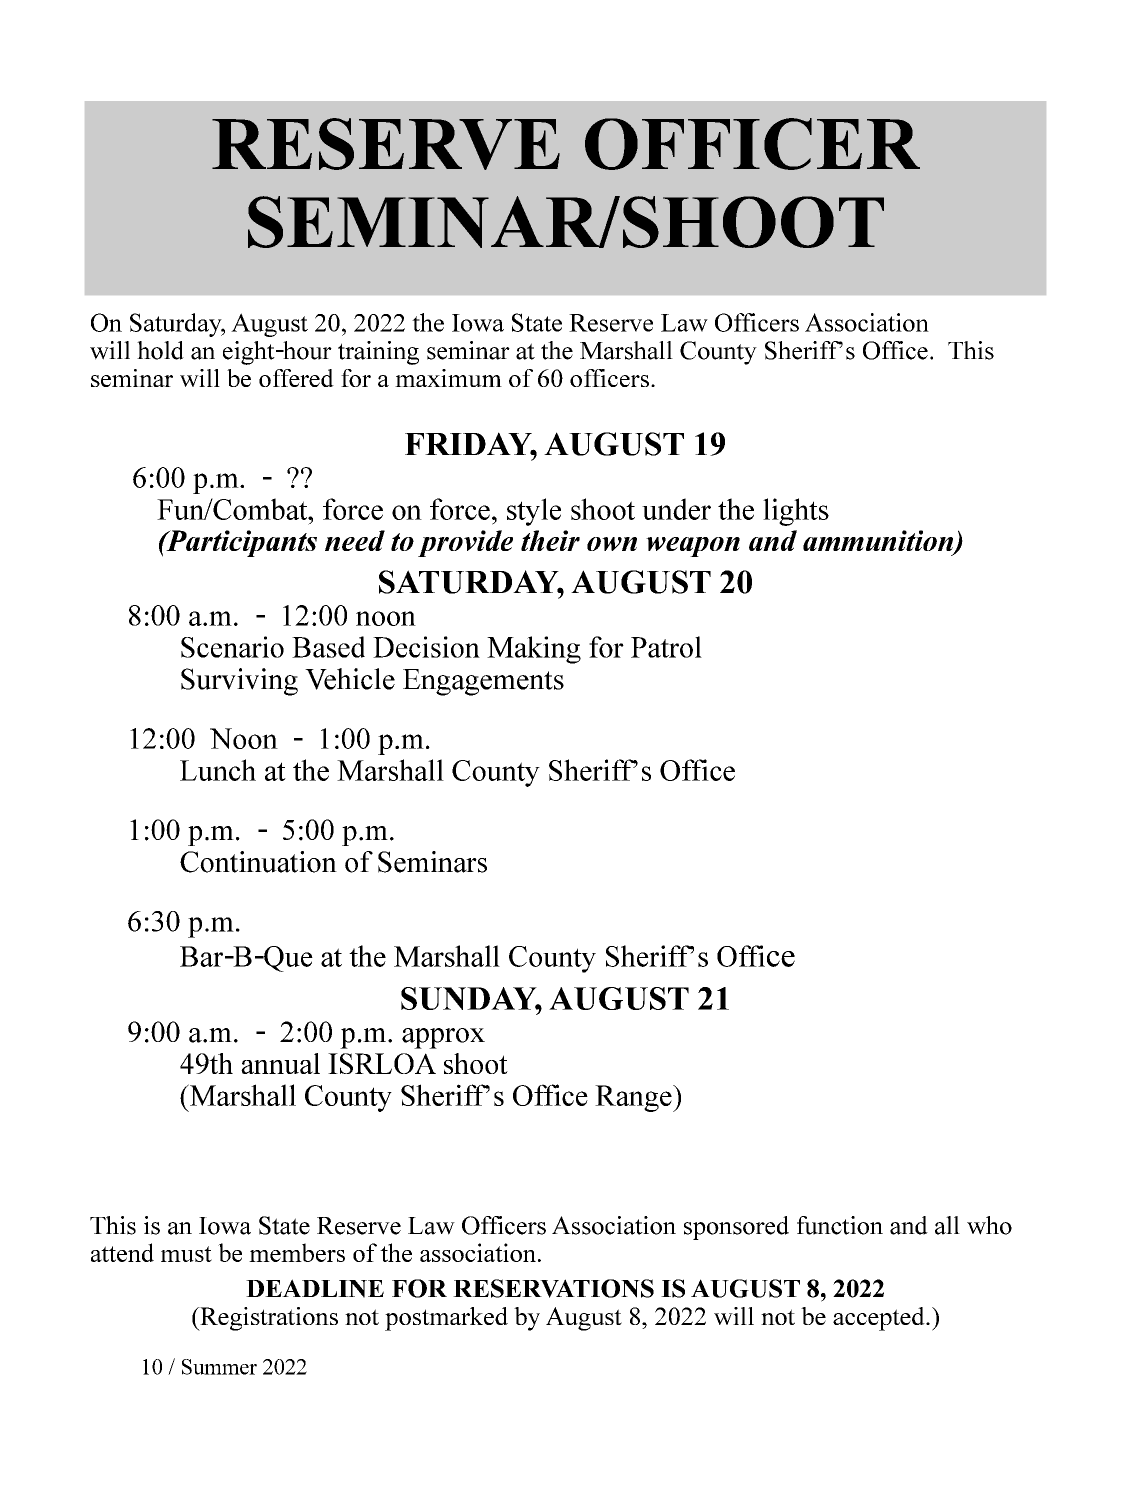 The image size is (1148, 1485). I want to click on function, so click(840, 1225).
